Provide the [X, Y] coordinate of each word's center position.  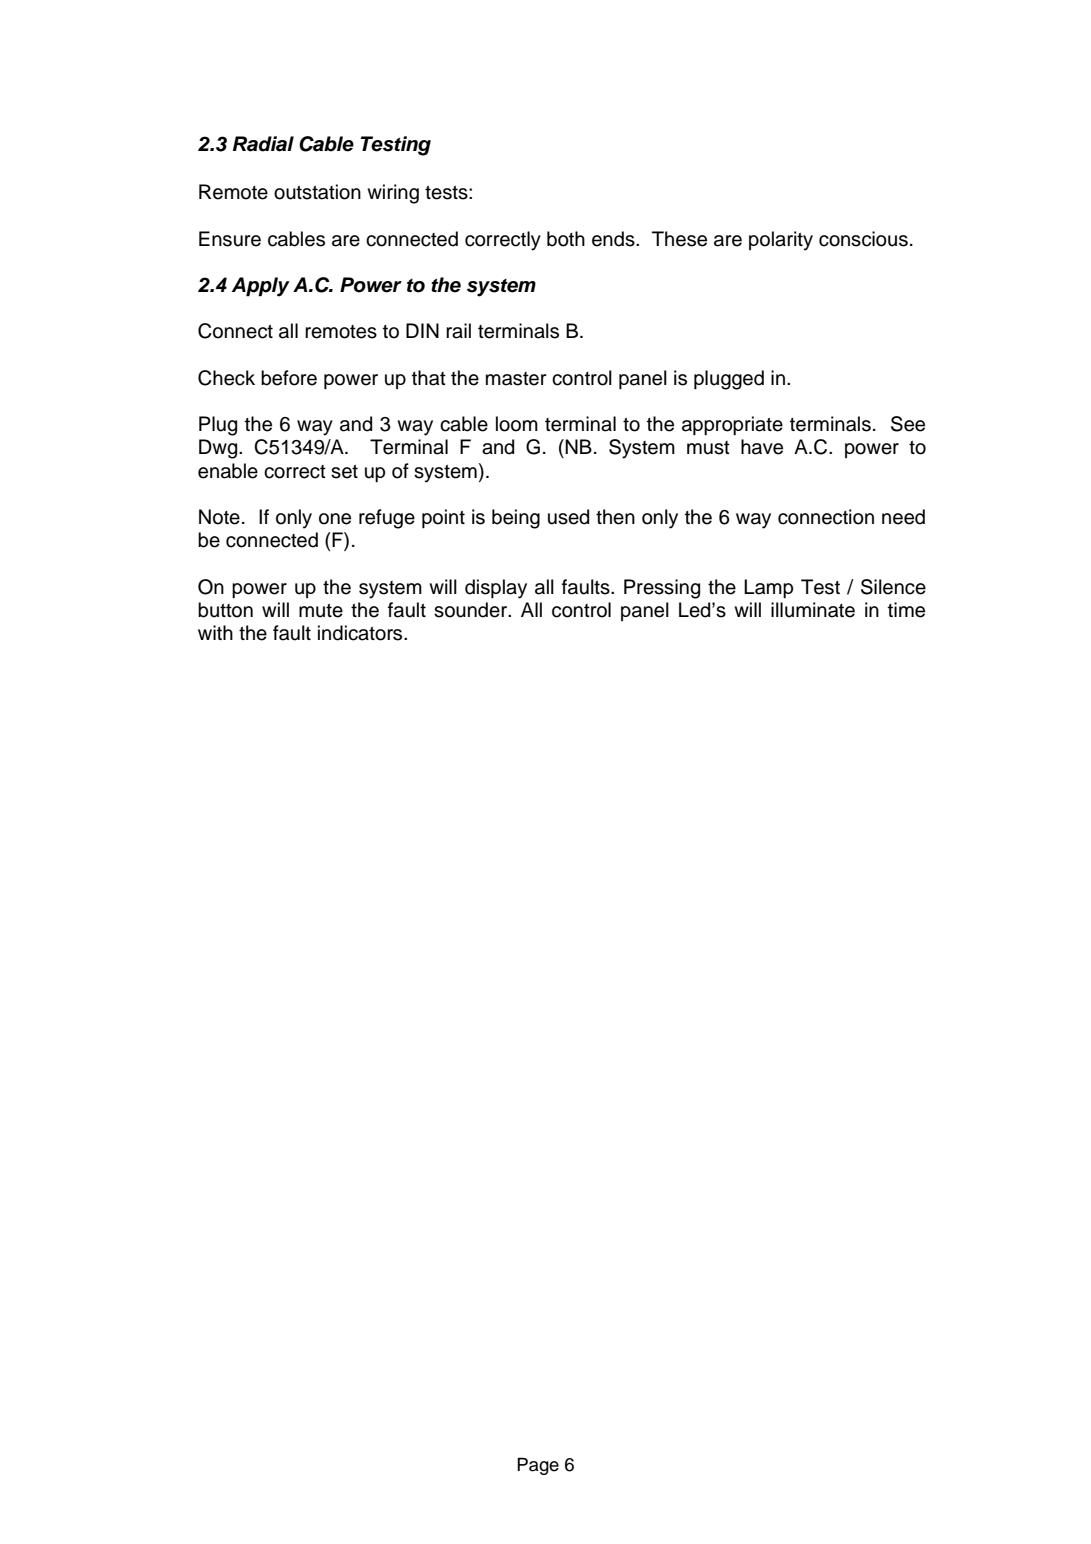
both [566, 239]
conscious [863, 239]
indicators [361, 633]
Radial [263, 144]
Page [538, 1466]
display [496, 589]
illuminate [813, 610]
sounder [472, 610]
